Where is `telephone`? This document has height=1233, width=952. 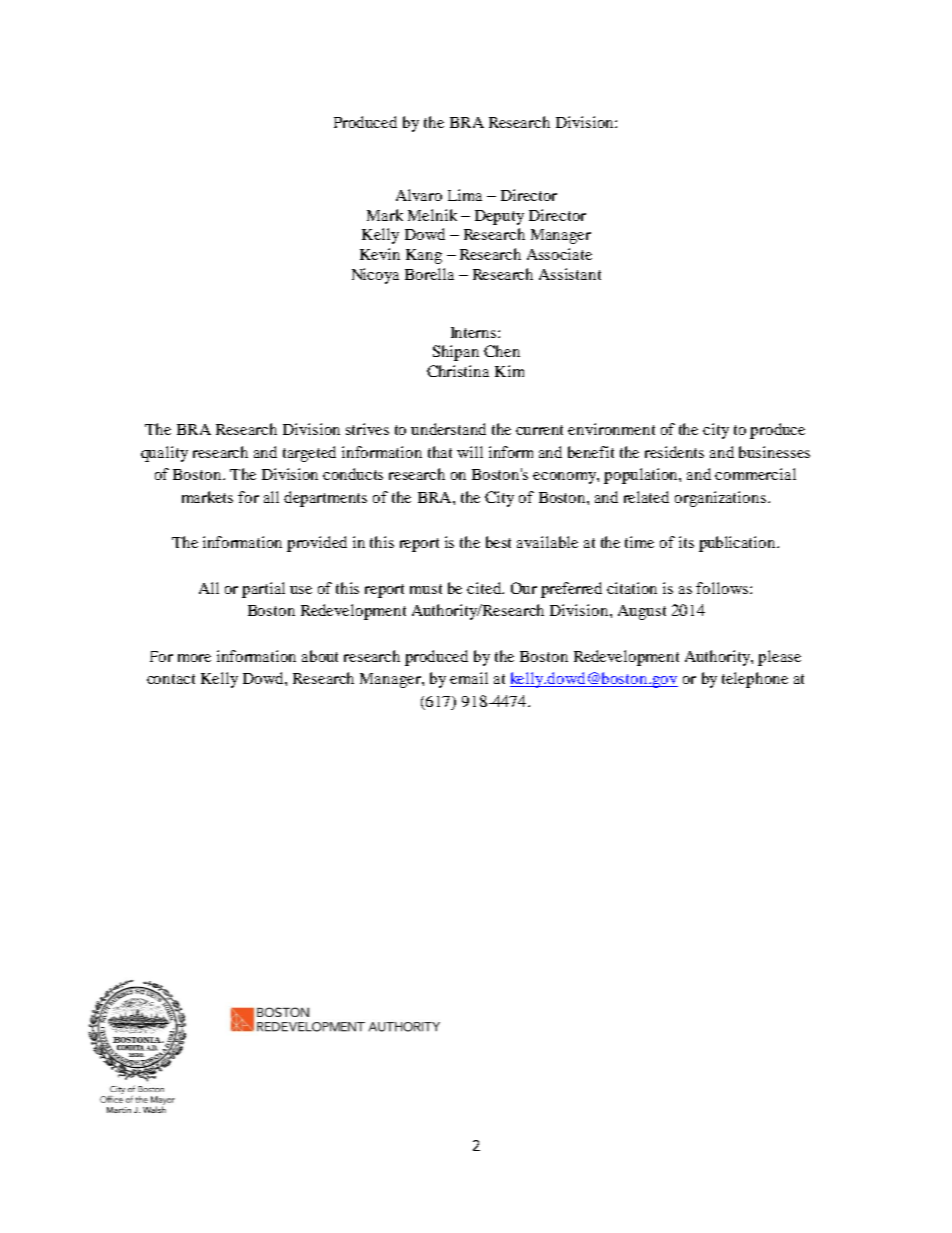
telephone is located at coordinates (755, 680).
